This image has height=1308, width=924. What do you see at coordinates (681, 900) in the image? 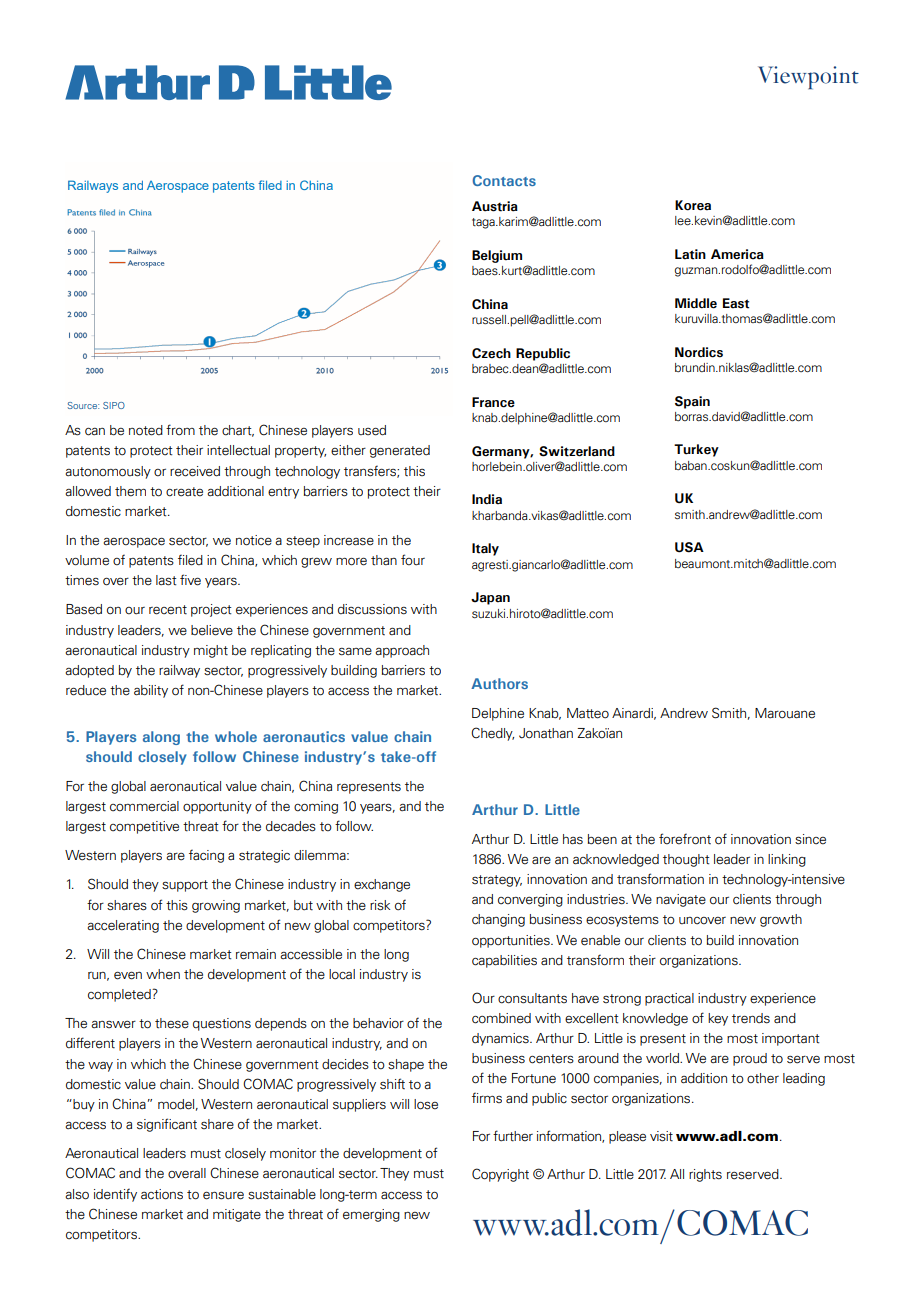
I see `navigate` at bounding box center [681, 900].
